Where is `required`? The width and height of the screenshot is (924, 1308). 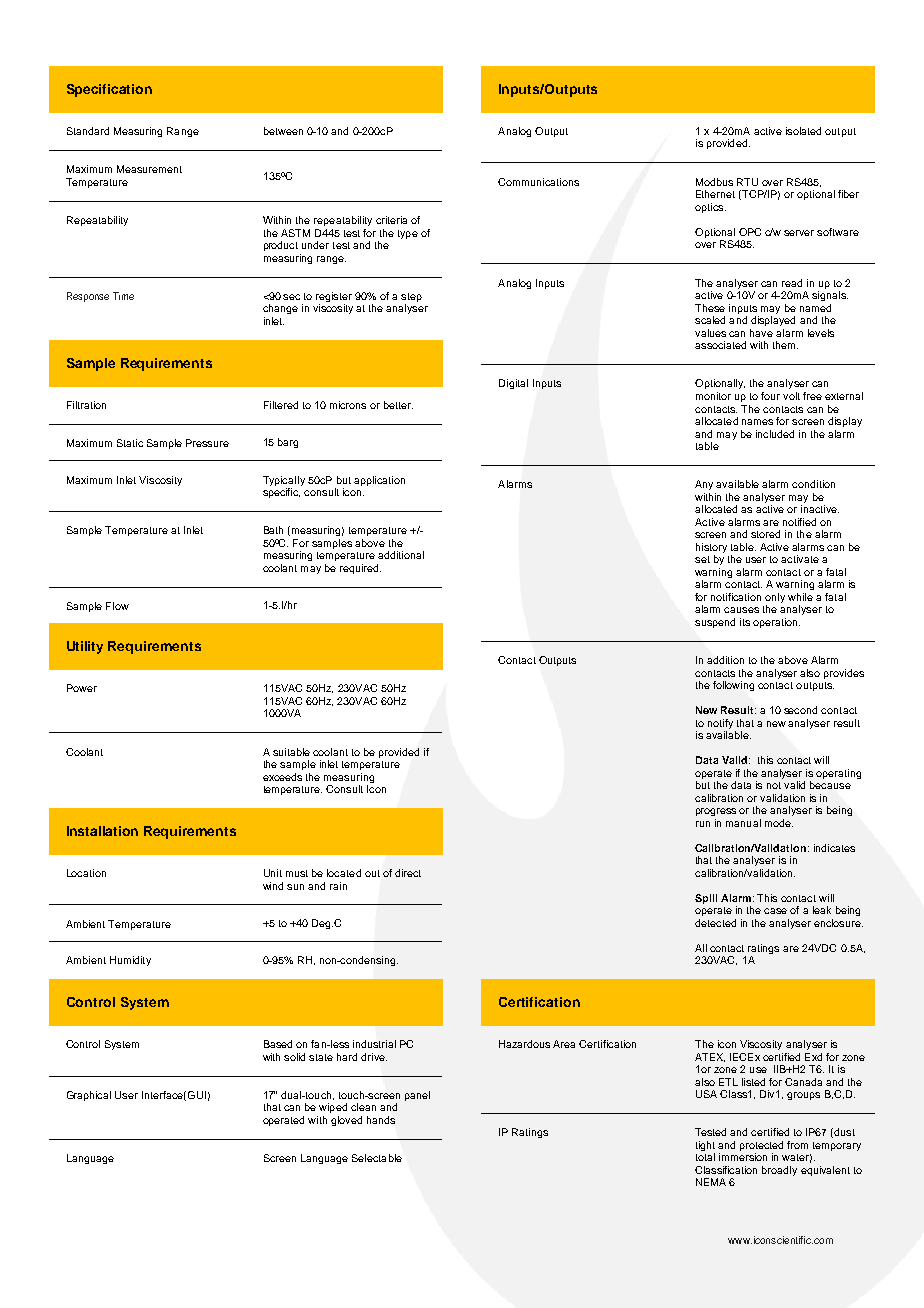
required is located at coordinates (360, 569).
